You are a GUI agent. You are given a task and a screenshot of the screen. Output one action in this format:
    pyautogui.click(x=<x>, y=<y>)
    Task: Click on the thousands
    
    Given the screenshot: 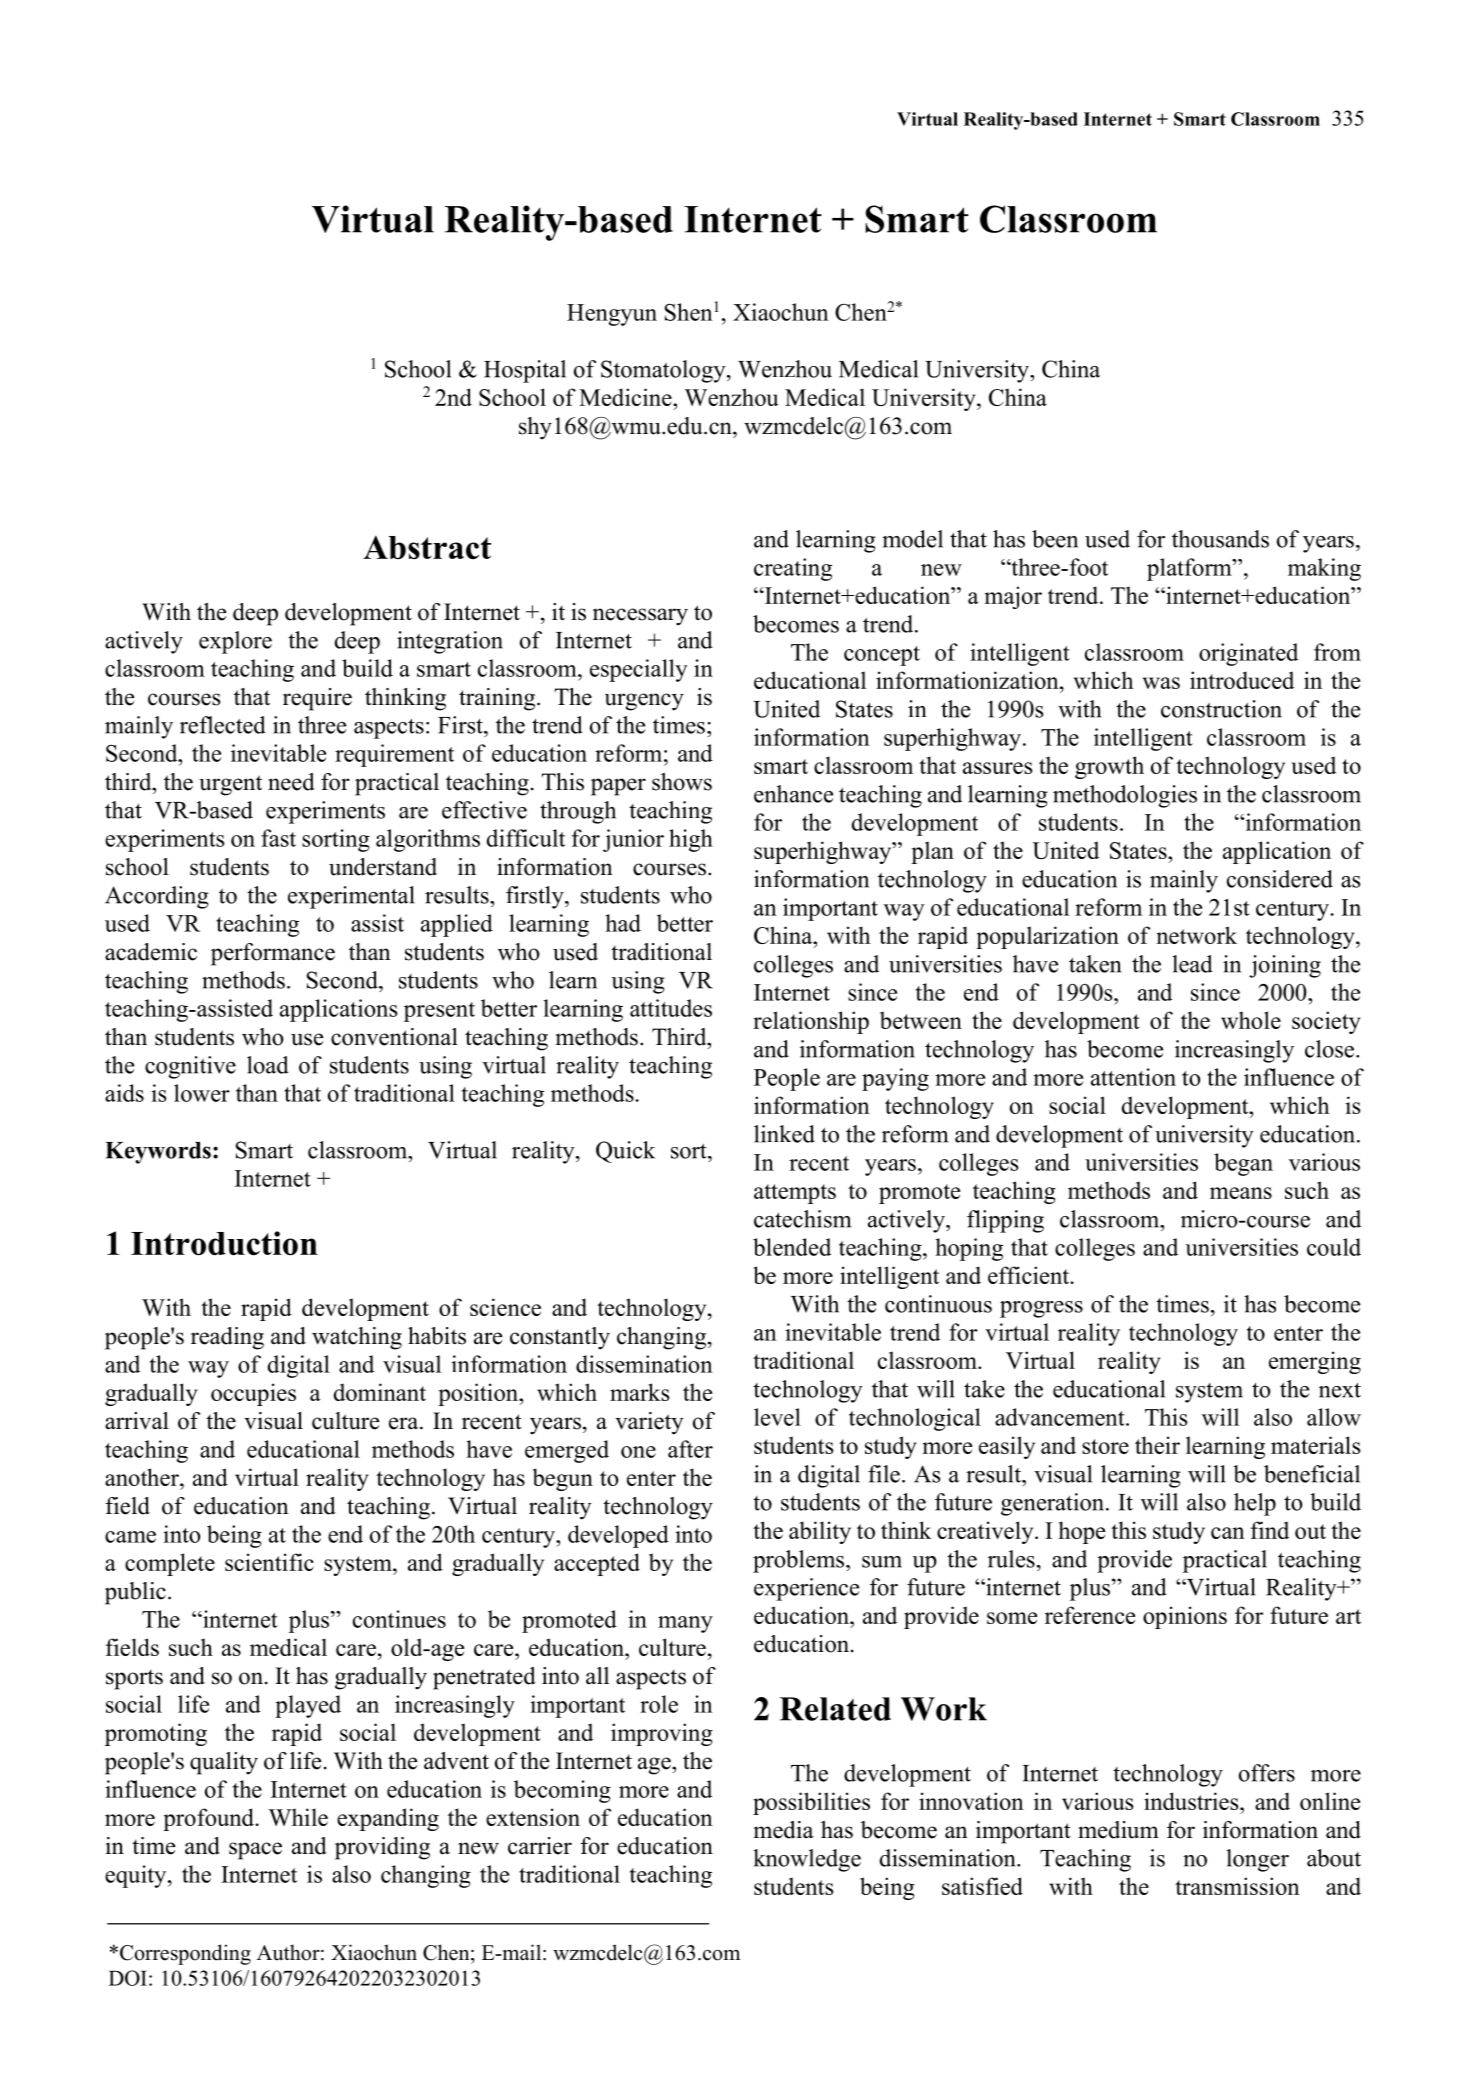 What is the action you would take?
    pyautogui.click(x=1220, y=539)
